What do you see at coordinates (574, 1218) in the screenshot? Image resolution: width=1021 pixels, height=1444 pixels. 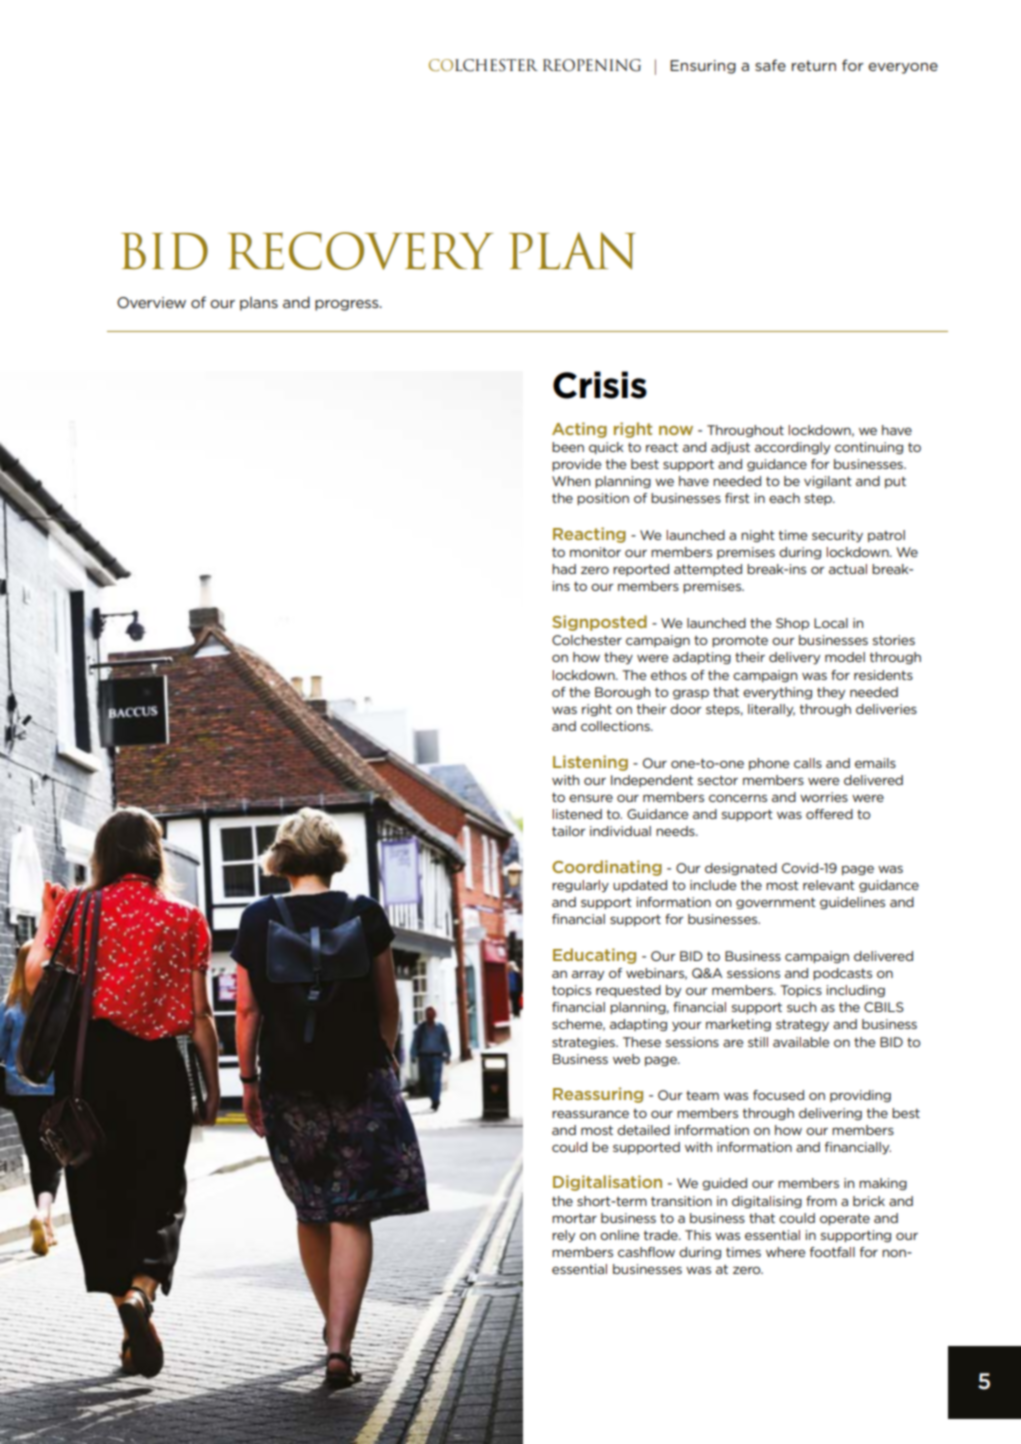 I see `mortar` at bounding box center [574, 1218].
